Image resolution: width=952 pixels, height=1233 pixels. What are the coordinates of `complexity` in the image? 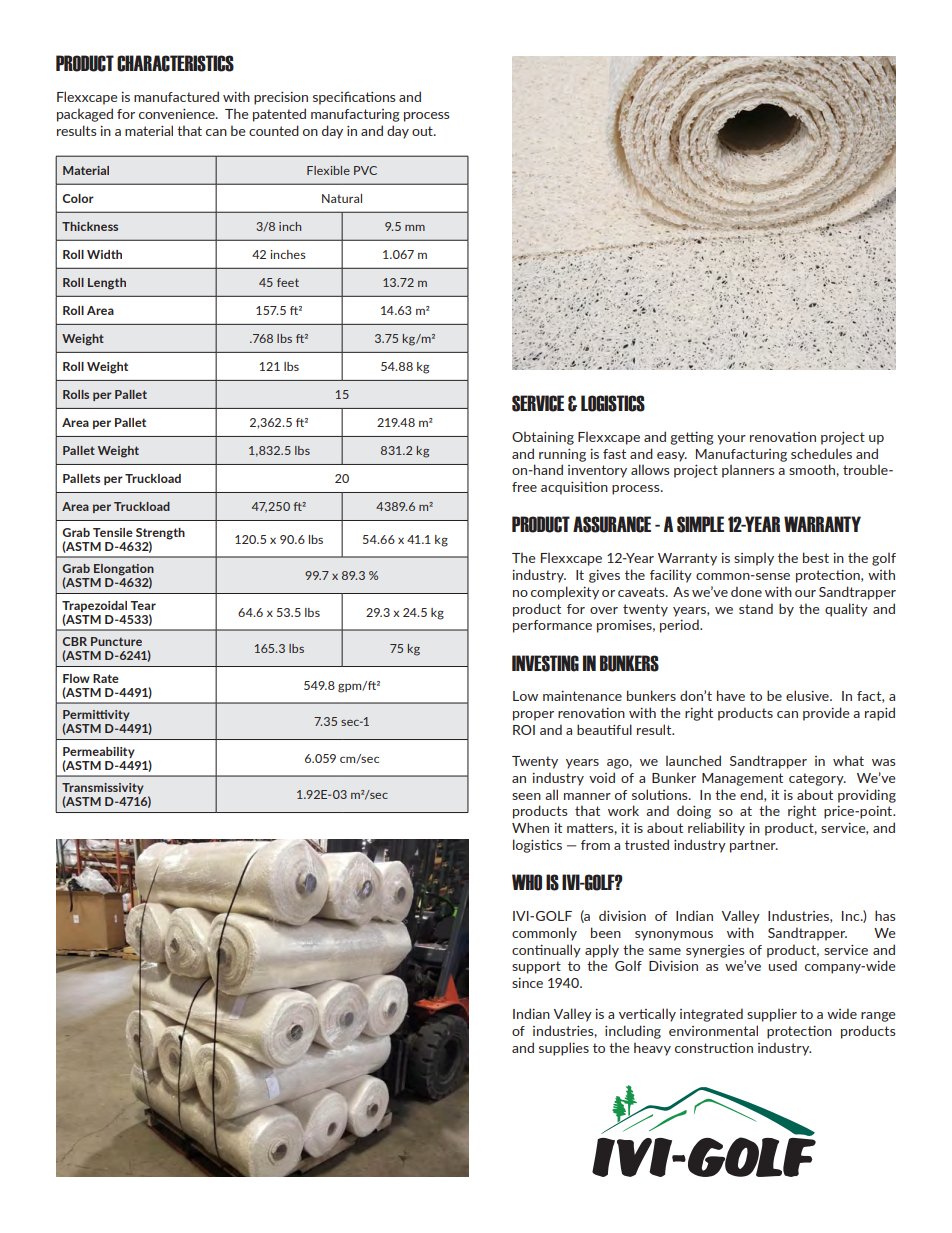 It's located at (565, 593).
